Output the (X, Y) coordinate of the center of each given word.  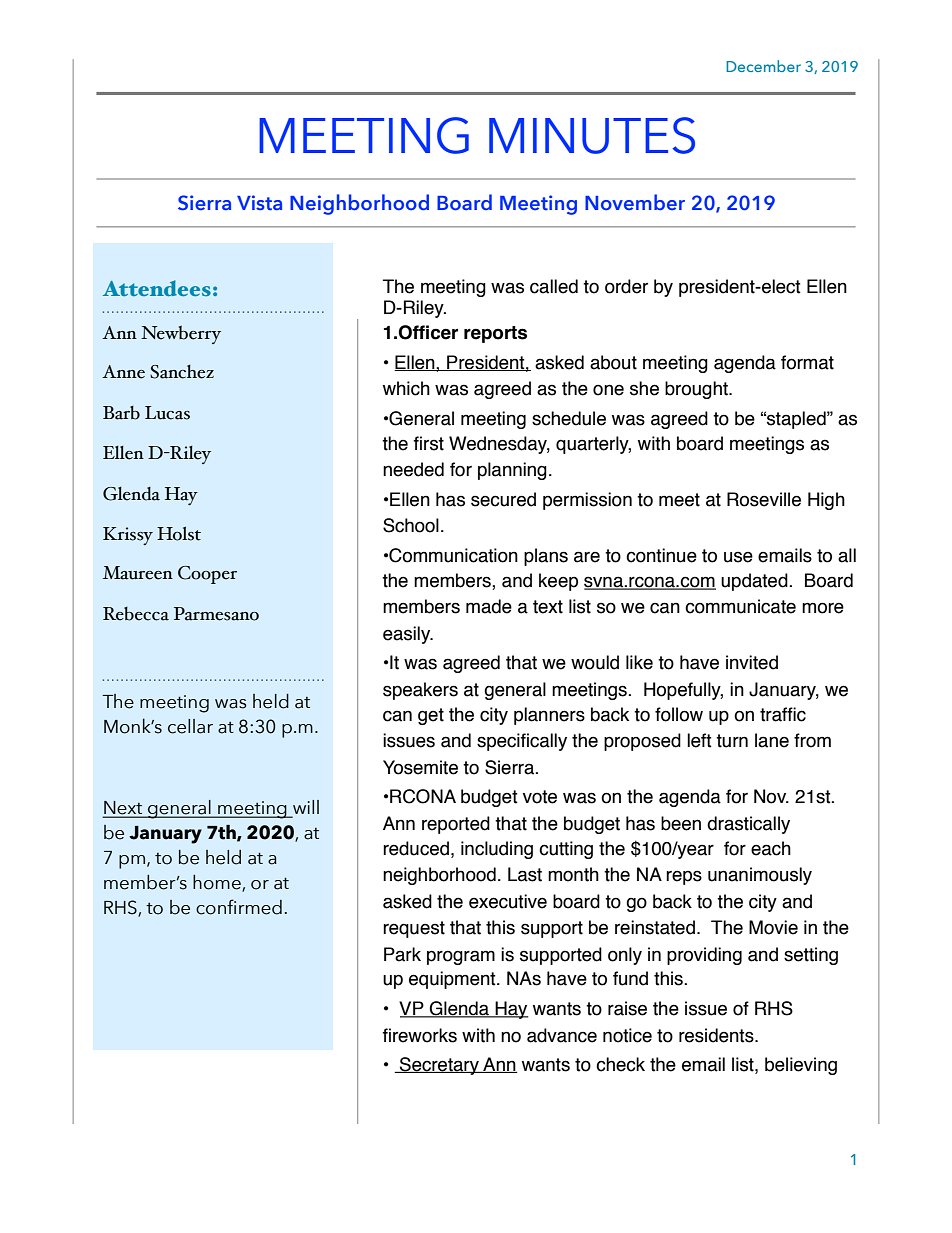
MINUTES (592, 135)
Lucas (167, 413)
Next (124, 809)
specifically (522, 742)
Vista (259, 203)
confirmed (239, 907)
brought (697, 390)
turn (732, 741)
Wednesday (499, 445)
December (763, 66)
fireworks (420, 1035)
